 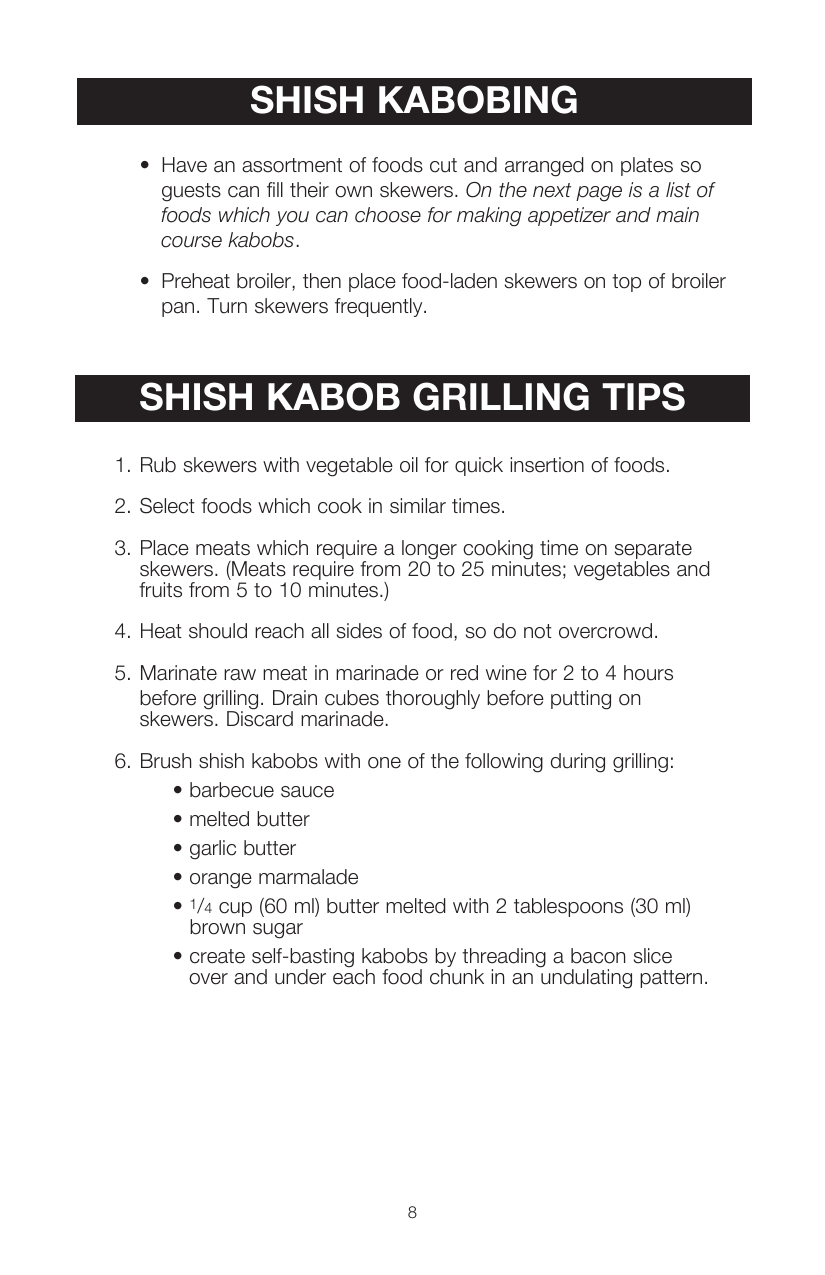 What do you see at coordinates (653, 551) in the screenshot?
I see `separate` at bounding box center [653, 551].
